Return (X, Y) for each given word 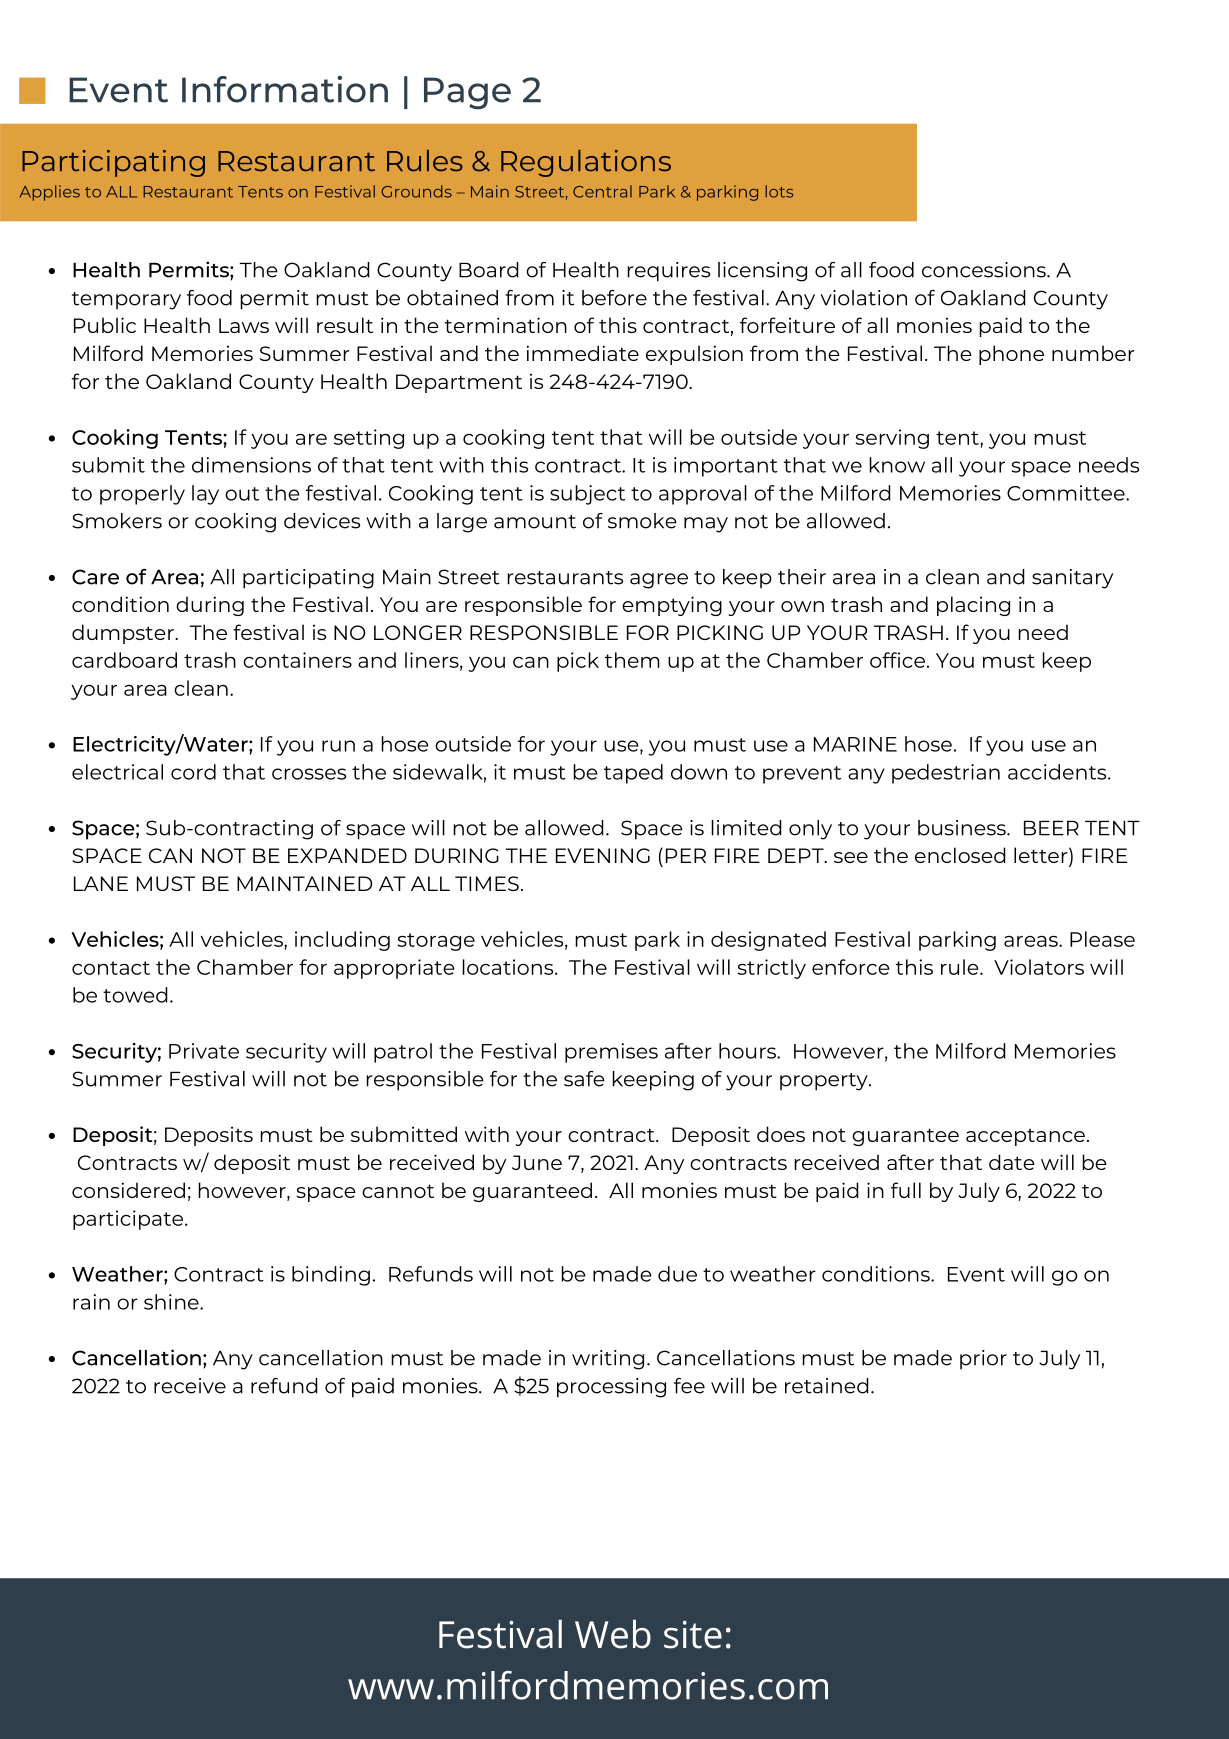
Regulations (586, 163)
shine (172, 1302)
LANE (101, 883)
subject (587, 495)
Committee (1067, 493)
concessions (985, 270)
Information (285, 89)
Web (613, 1634)
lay (205, 495)
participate (129, 1220)
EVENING (603, 855)
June (537, 1162)
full (906, 1190)
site (693, 1635)
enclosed (960, 855)
